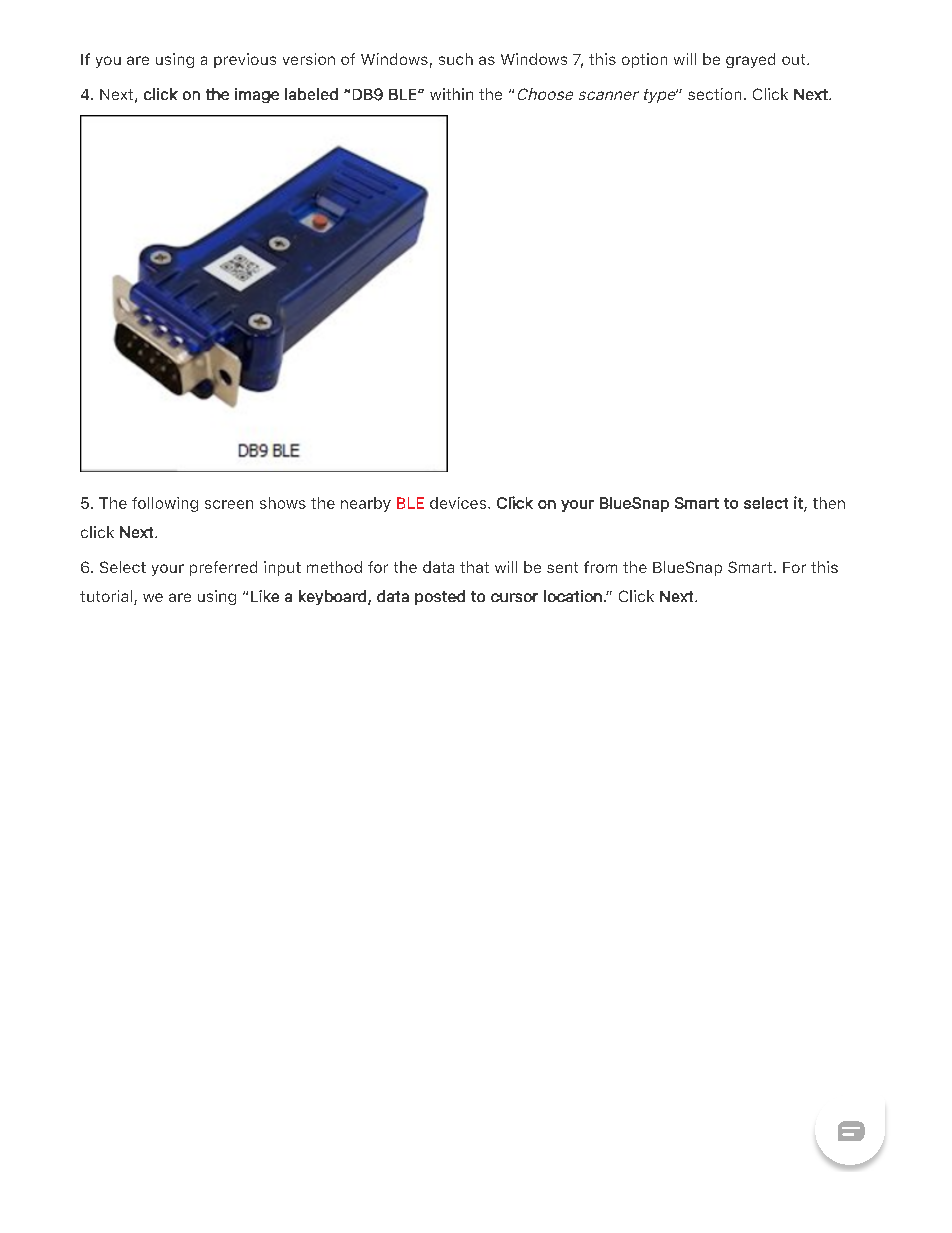 This screenshot has height=1233, width=952. Describe the element at coordinates (829, 503) in the screenshot. I see `then` at that location.
